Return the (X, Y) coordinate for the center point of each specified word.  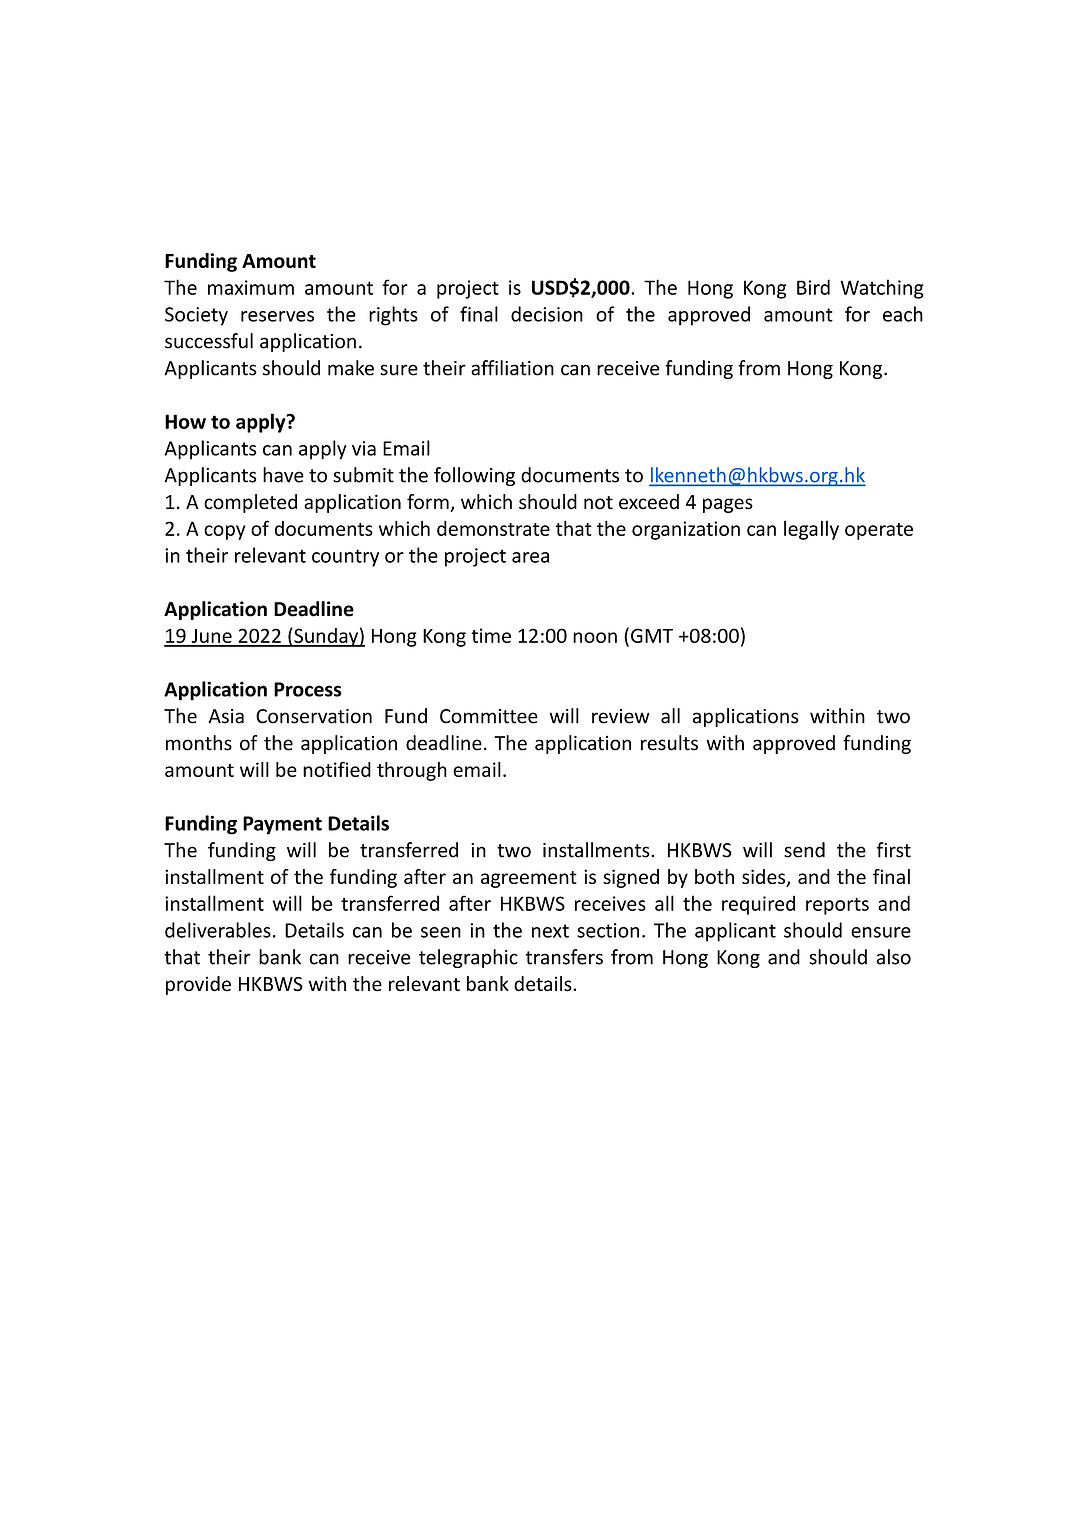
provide (198, 985)
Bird (813, 287)
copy (225, 532)
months (199, 743)
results (669, 743)
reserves (277, 316)
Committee (489, 716)
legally (811, 530)
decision (547, 314)
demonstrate (493, 528)
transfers (564, 957)
